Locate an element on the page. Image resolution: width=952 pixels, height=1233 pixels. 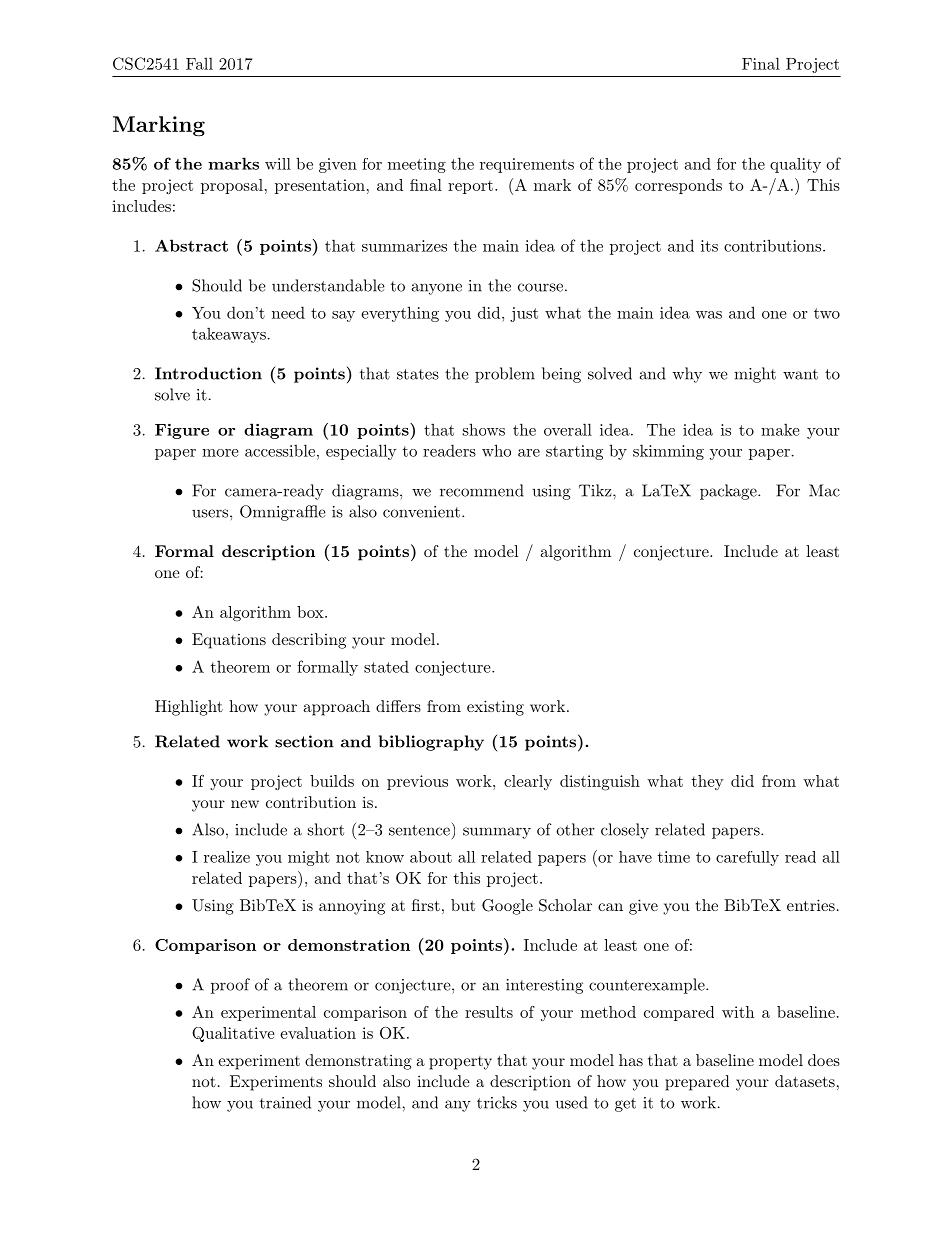
Google is located at coordinates (507, 907).
